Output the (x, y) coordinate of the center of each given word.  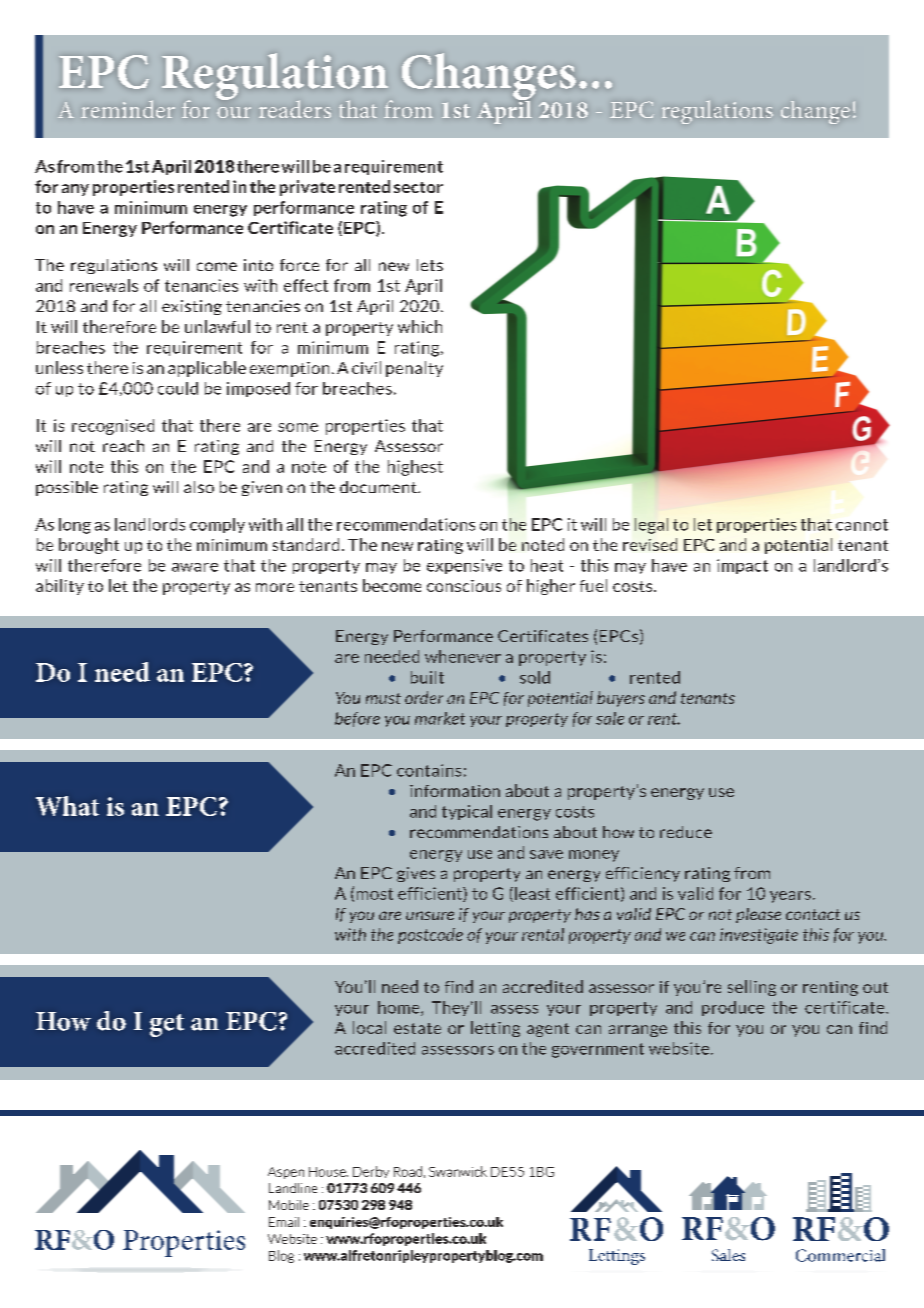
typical (467, 812)
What (67, 806)
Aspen (286, 1173)
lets (430, 265)
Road (408, 1171)
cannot (862, 525)
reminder (128, 109)
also (199, 487)
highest (415, 468)
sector (418, 187)
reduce (686, 832)
